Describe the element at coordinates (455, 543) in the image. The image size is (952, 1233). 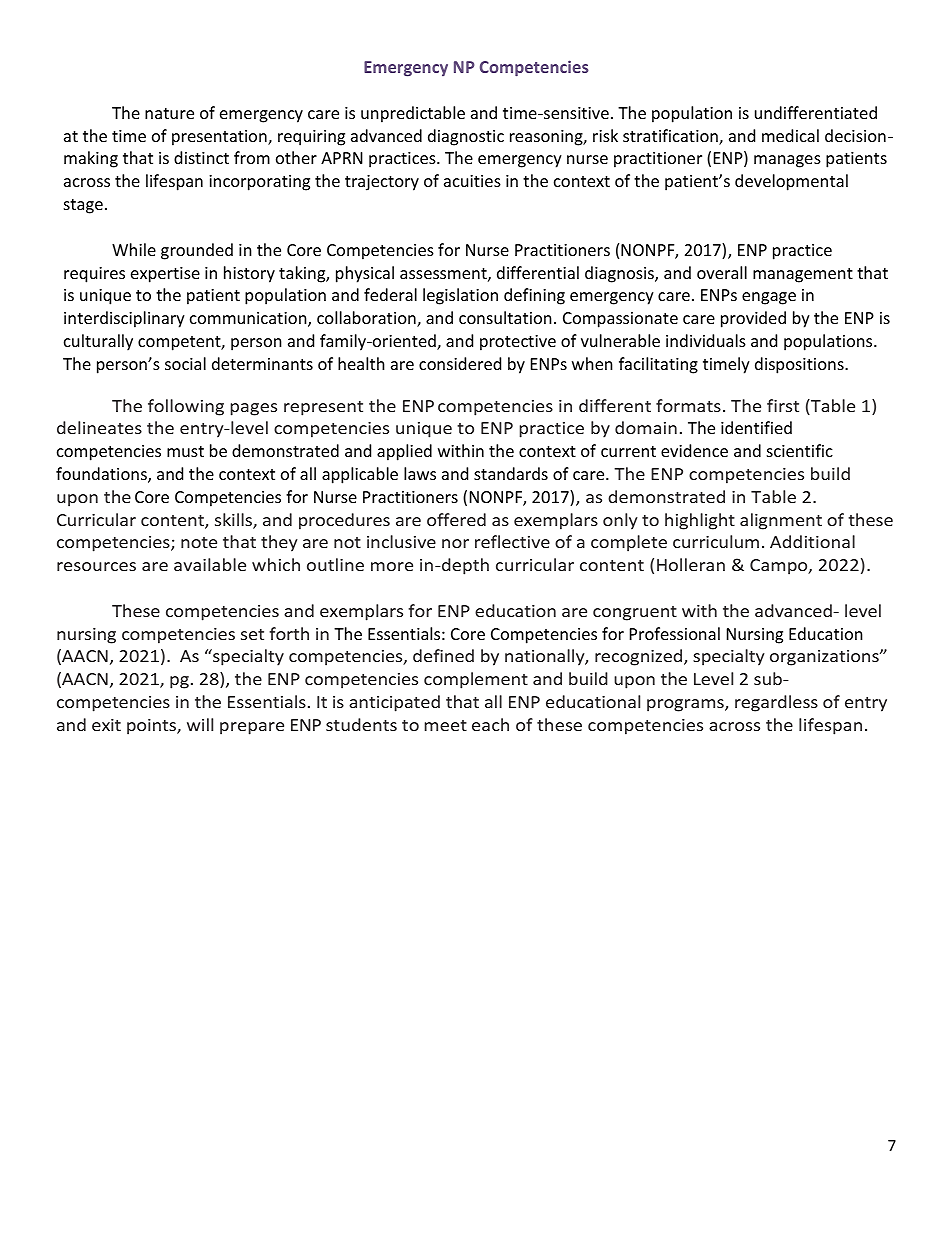
I see `nor` at that location.
